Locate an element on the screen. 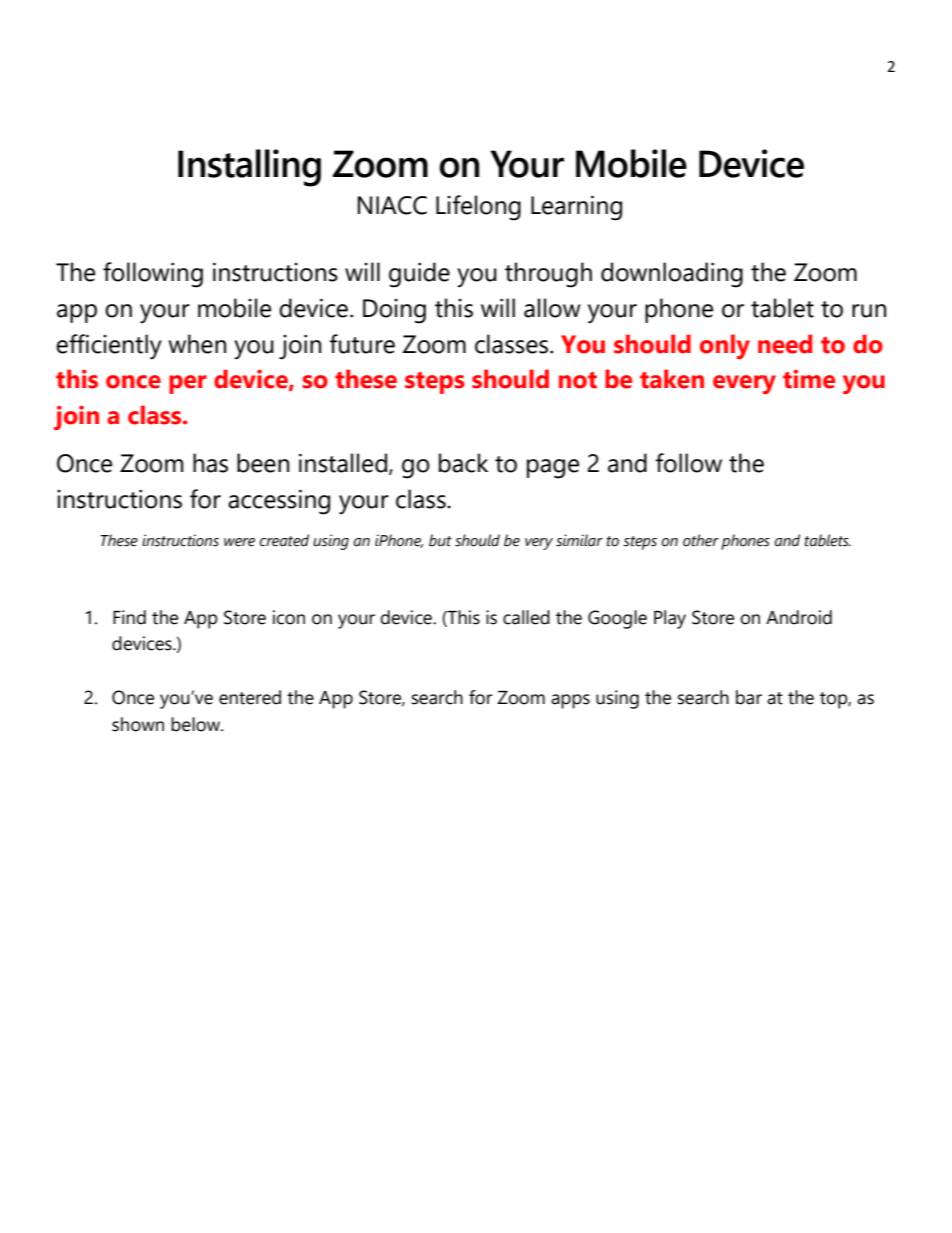 The height and width of the screenshot is (1233, 952). not is located at coordinates (578, 380).
